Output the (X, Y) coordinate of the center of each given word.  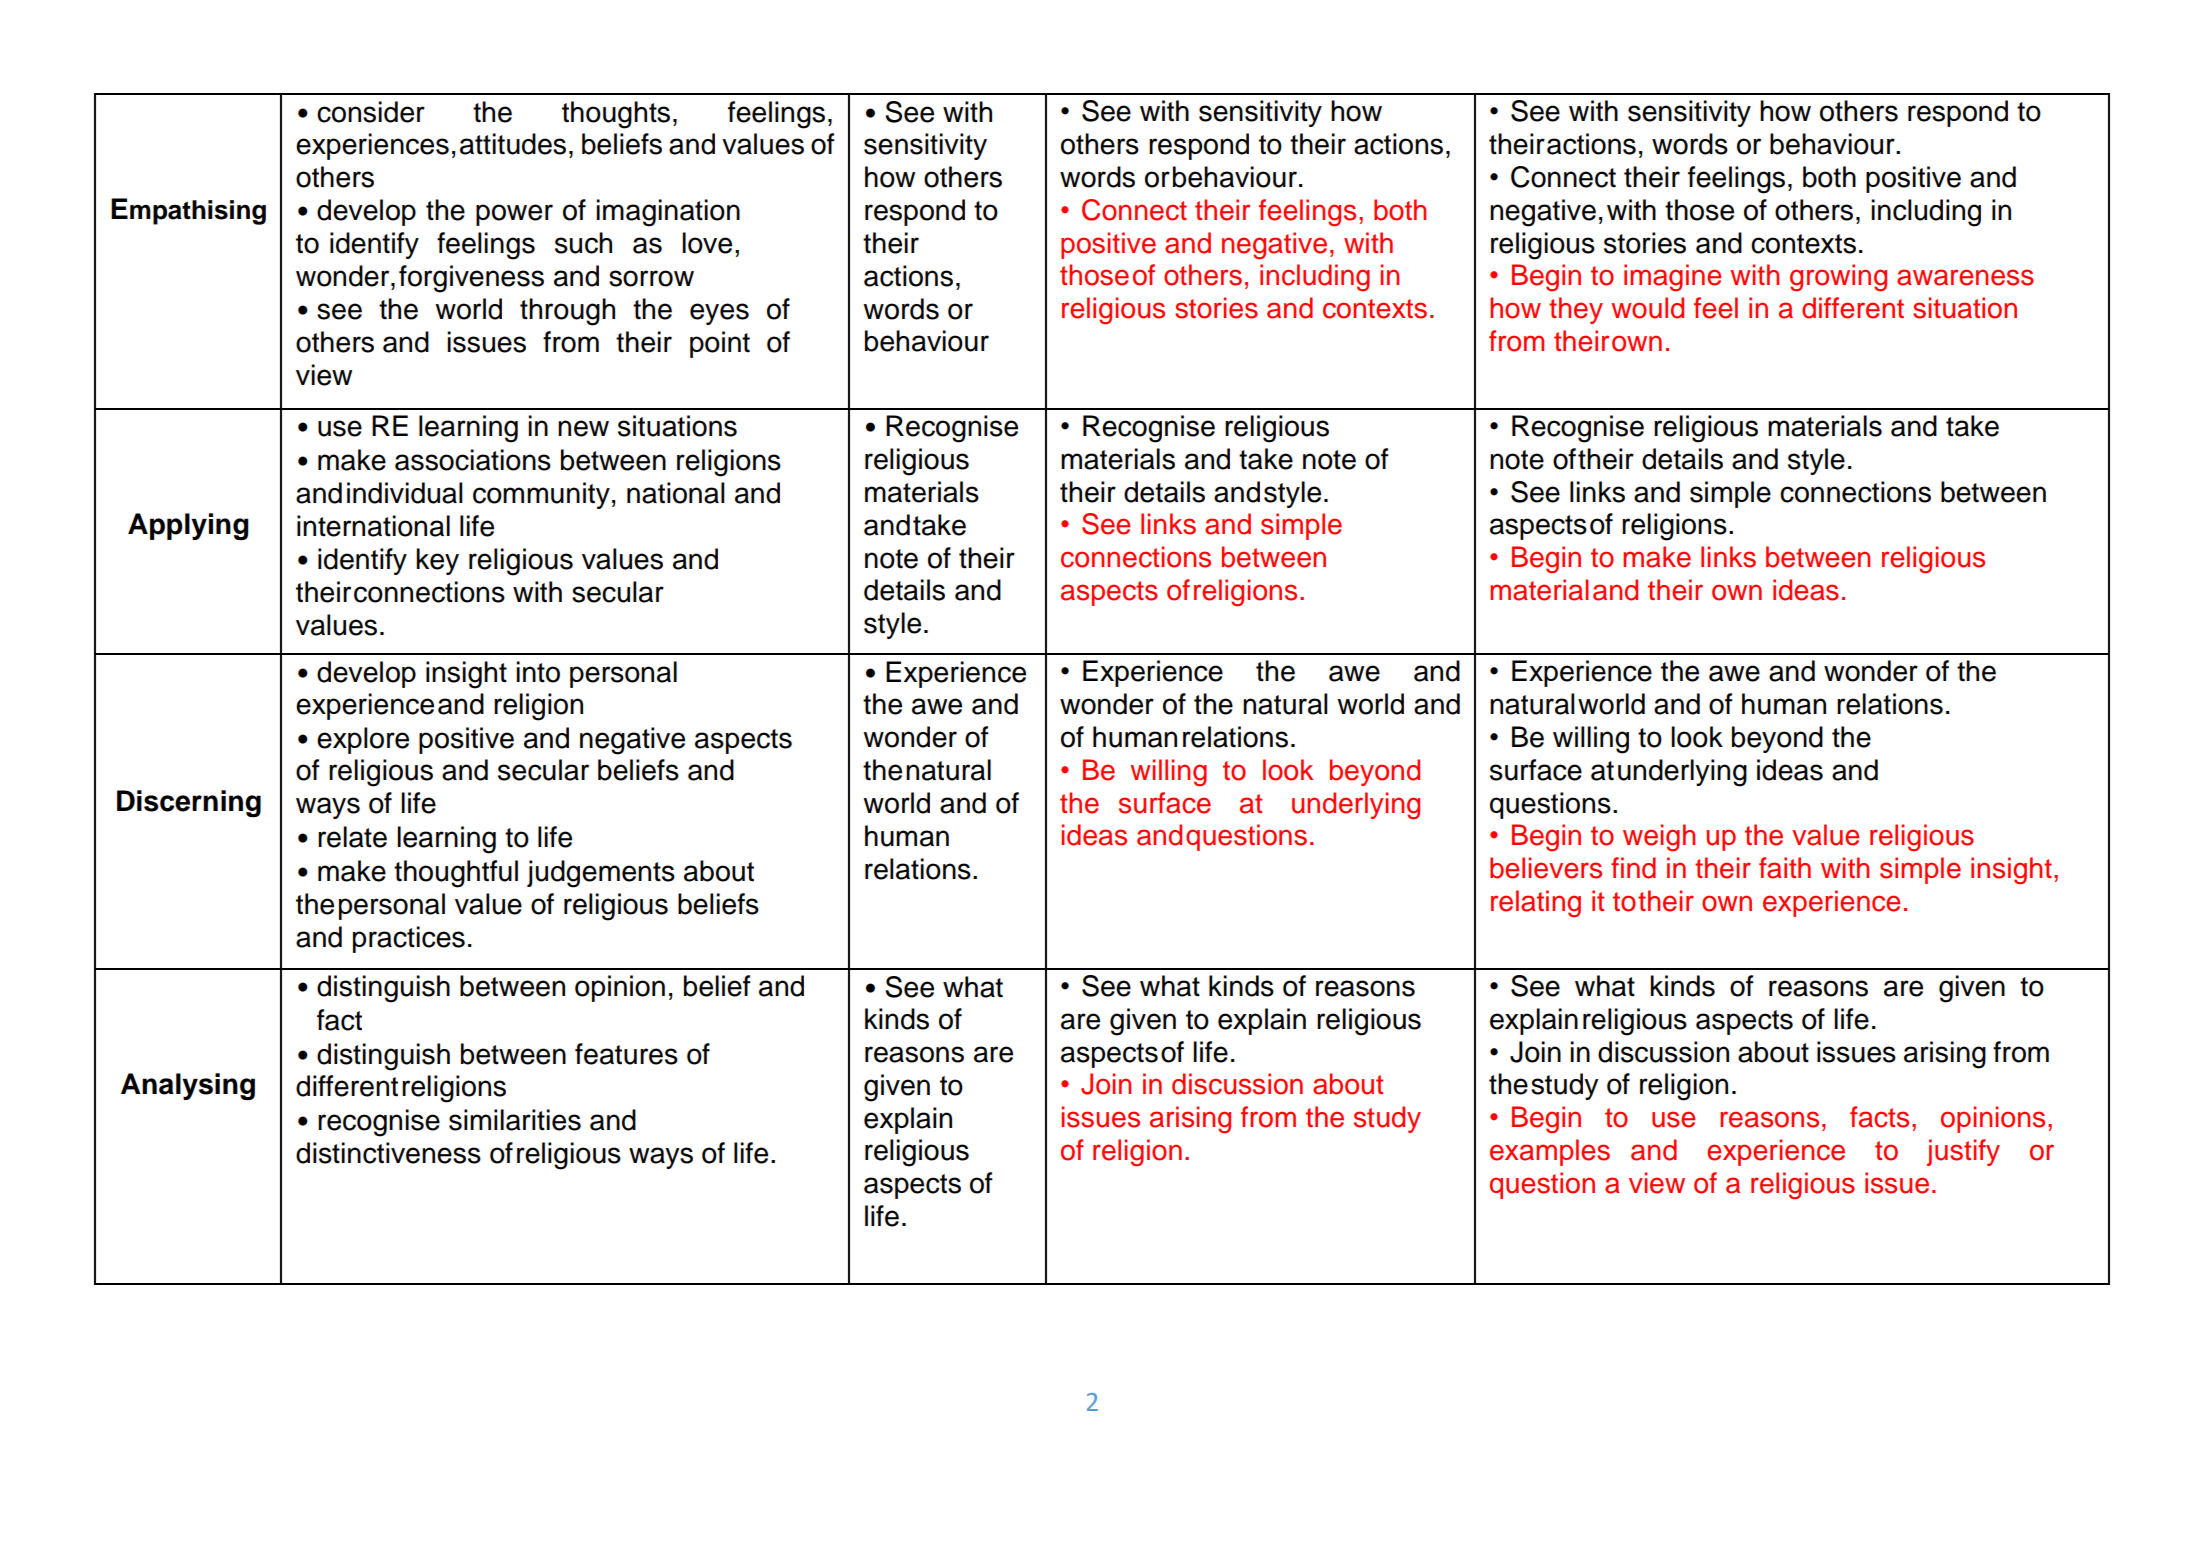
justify (1963, 1152)
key (437, 561)
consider (371, 112)
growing (1838, 277)
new (583, 428)
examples (1550, 1152)
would (1647, 308)
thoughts (616, 115)
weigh (1659, 838)
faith (1785, 868)
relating (1536, 903)
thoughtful (456, 874)
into (538, 672)
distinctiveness (388, 1153)
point (720, 344)
